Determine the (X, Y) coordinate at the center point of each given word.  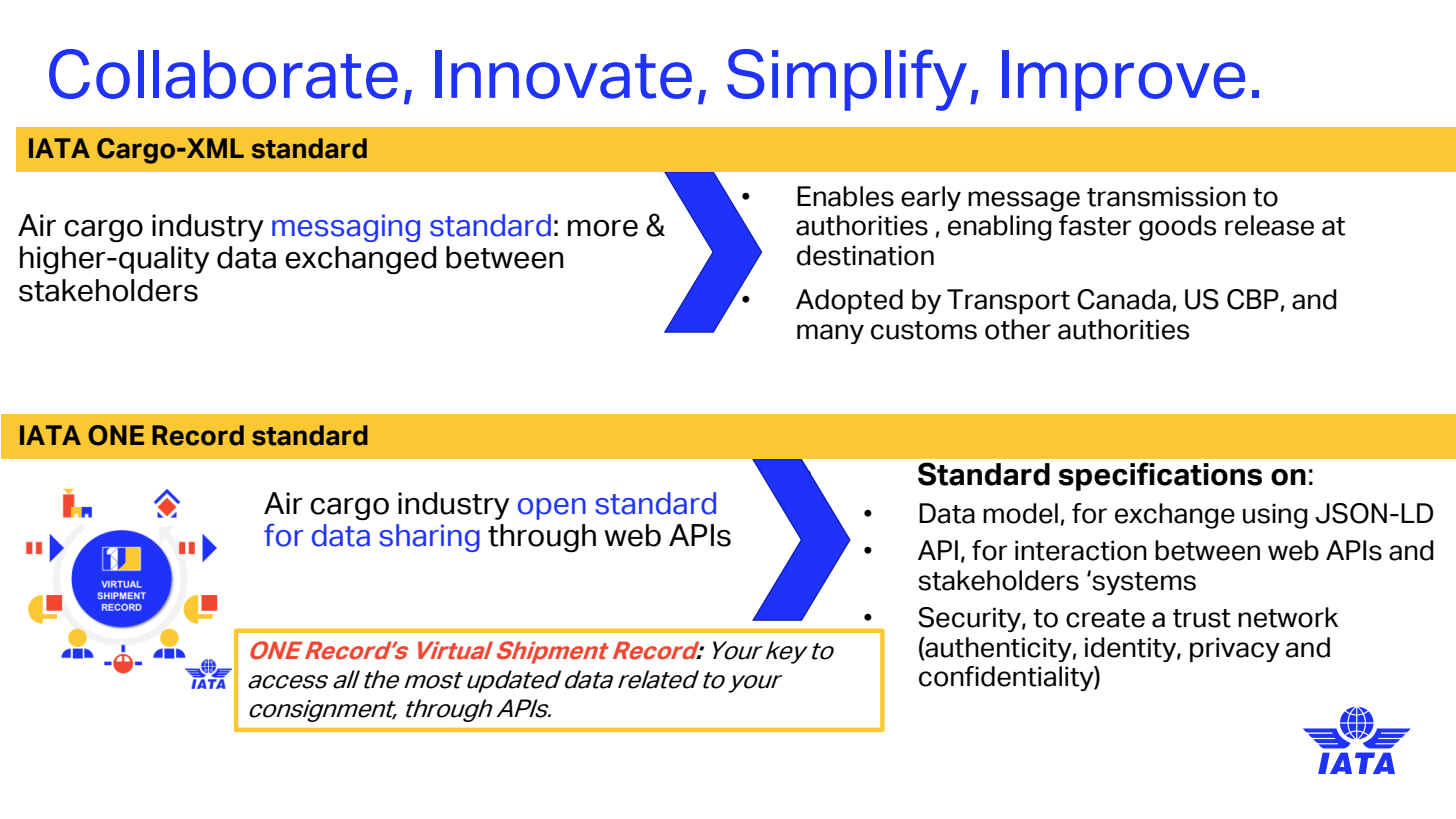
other (1018, 329)
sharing (429, 538)
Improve (1123, 80)
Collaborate (223, 74)
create (1105, 618)
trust (1202, 618)
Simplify (847, 80)
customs (924, 330)
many (830, 334)
